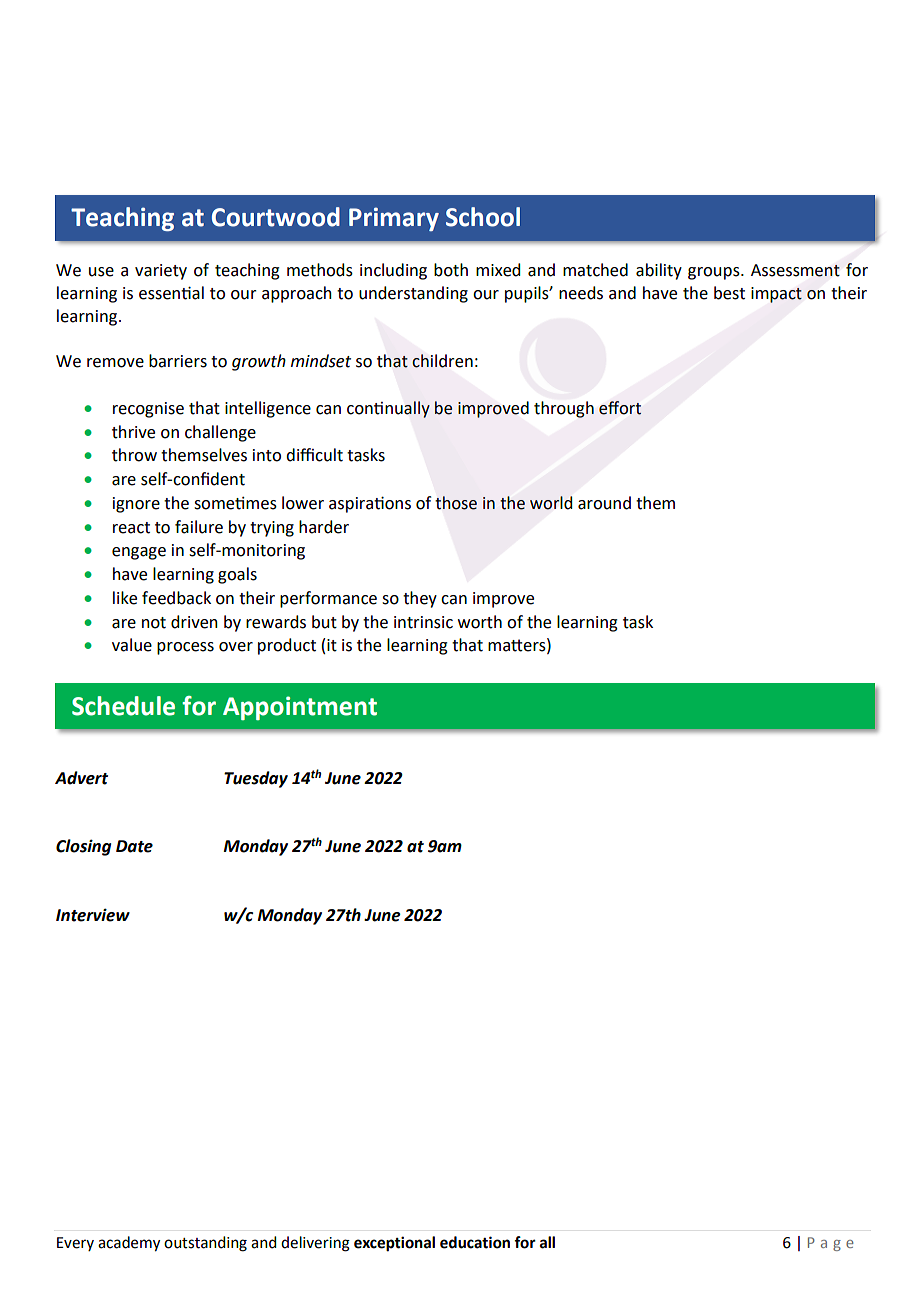 This page has height=1308, width=924. I want to click on essential, so click(171, 293).
